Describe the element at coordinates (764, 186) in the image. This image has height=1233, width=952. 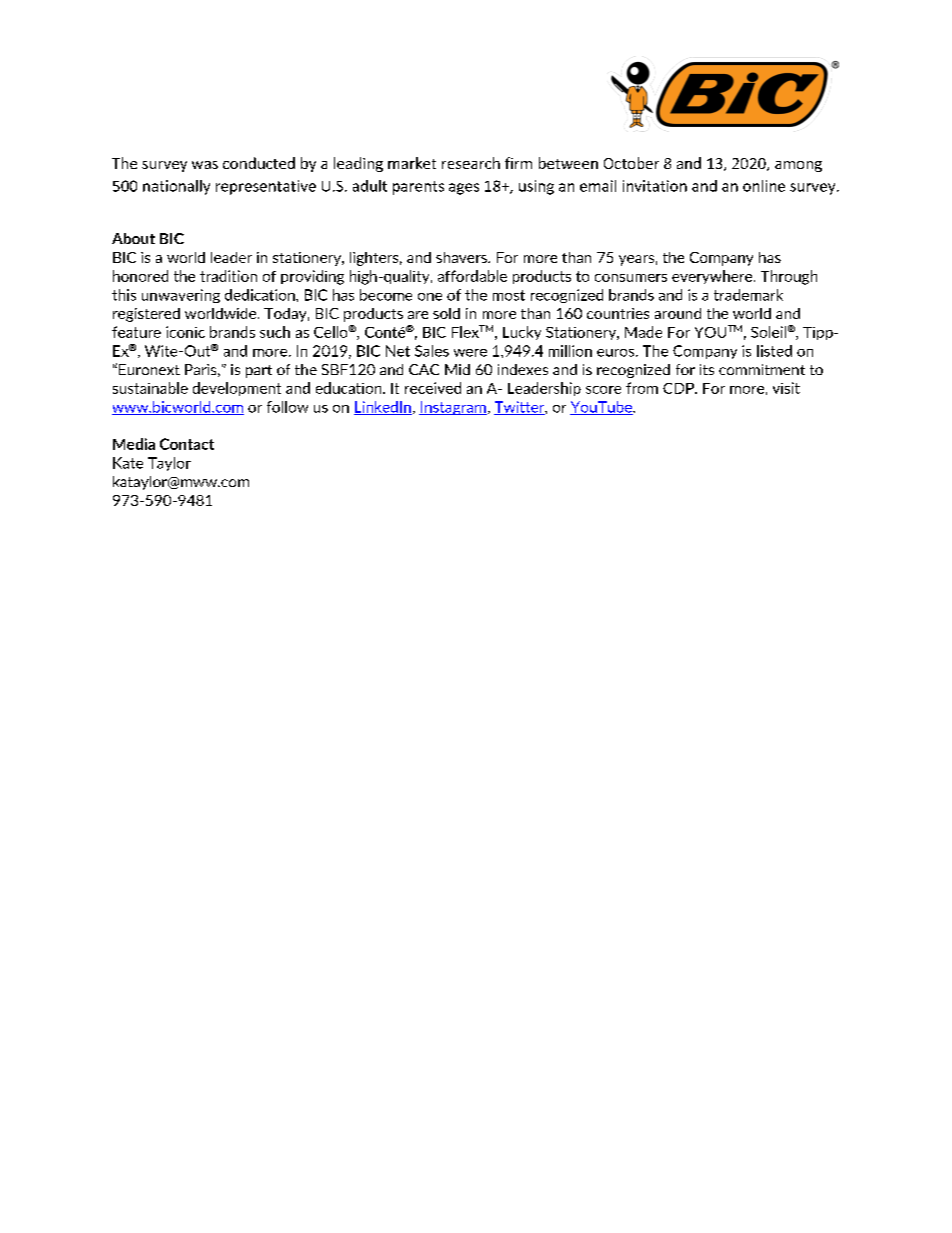
I see `online` at that location.
